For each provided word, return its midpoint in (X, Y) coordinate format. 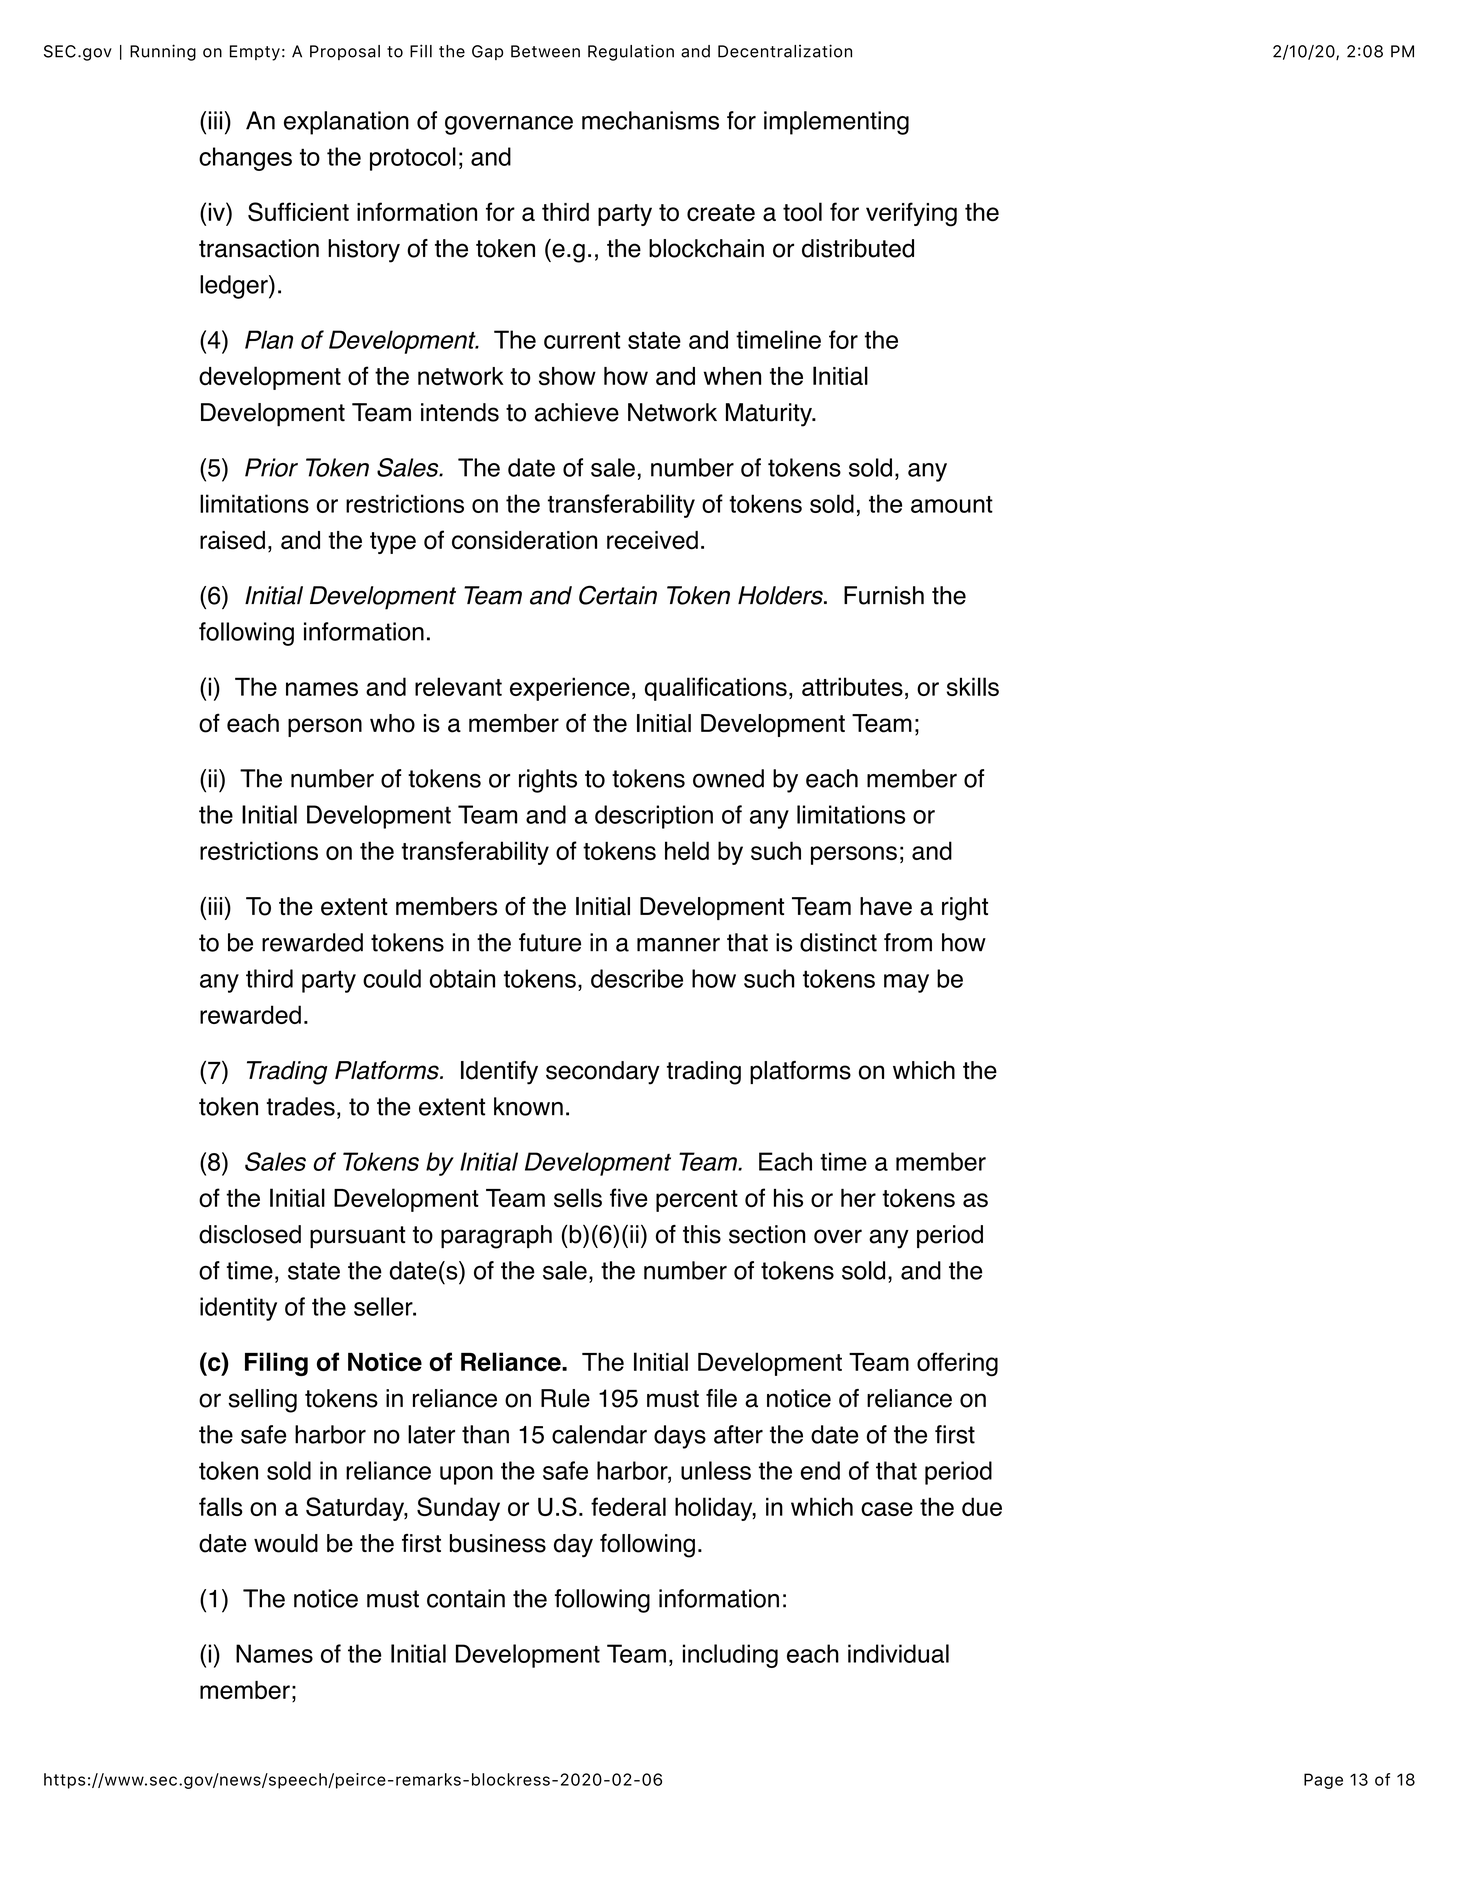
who (392, 723)
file (721, 1398)
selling (262, 1401)
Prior (271, 467)
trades (300, 1106)
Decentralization (785, 51)
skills (973, 686)
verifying (911, 214)
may (906, 983)
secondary (603, 1073)
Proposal (345, 52)
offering (957, 1364)
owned (728, 778)
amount (952, 504)
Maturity (770, 415)
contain (466, 1598)
